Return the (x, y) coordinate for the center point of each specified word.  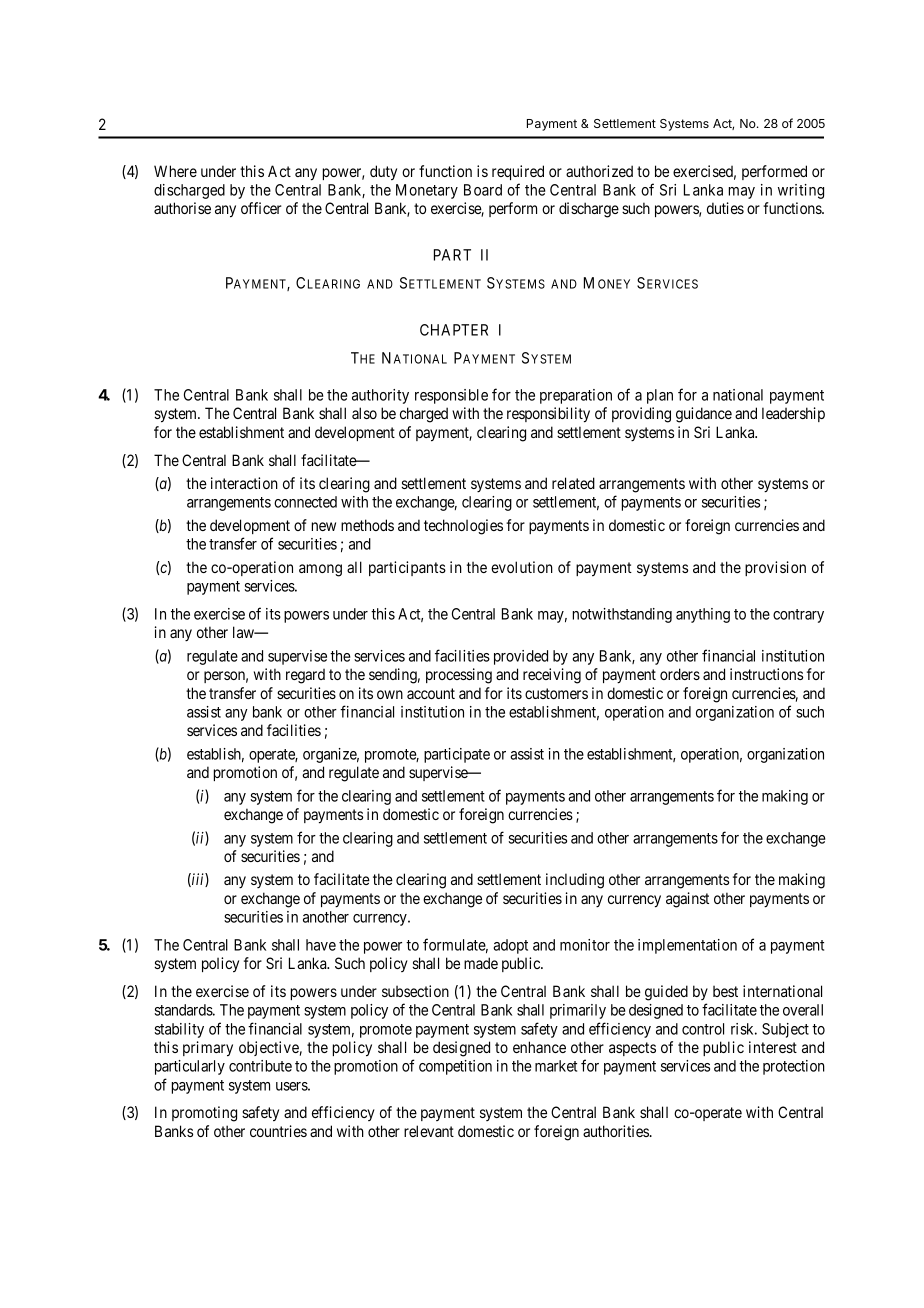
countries (278, 1131)
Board (483, 190)
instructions (766, 674)
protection (794, 1067)
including (575, 881)
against (687, 900)
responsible (451, 396)
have (321, 945)
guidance (704, 415)
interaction (244, 483)
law (244, 632)
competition (455, 1067)
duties (725, 208)
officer (261, 208)
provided (521, 657)
